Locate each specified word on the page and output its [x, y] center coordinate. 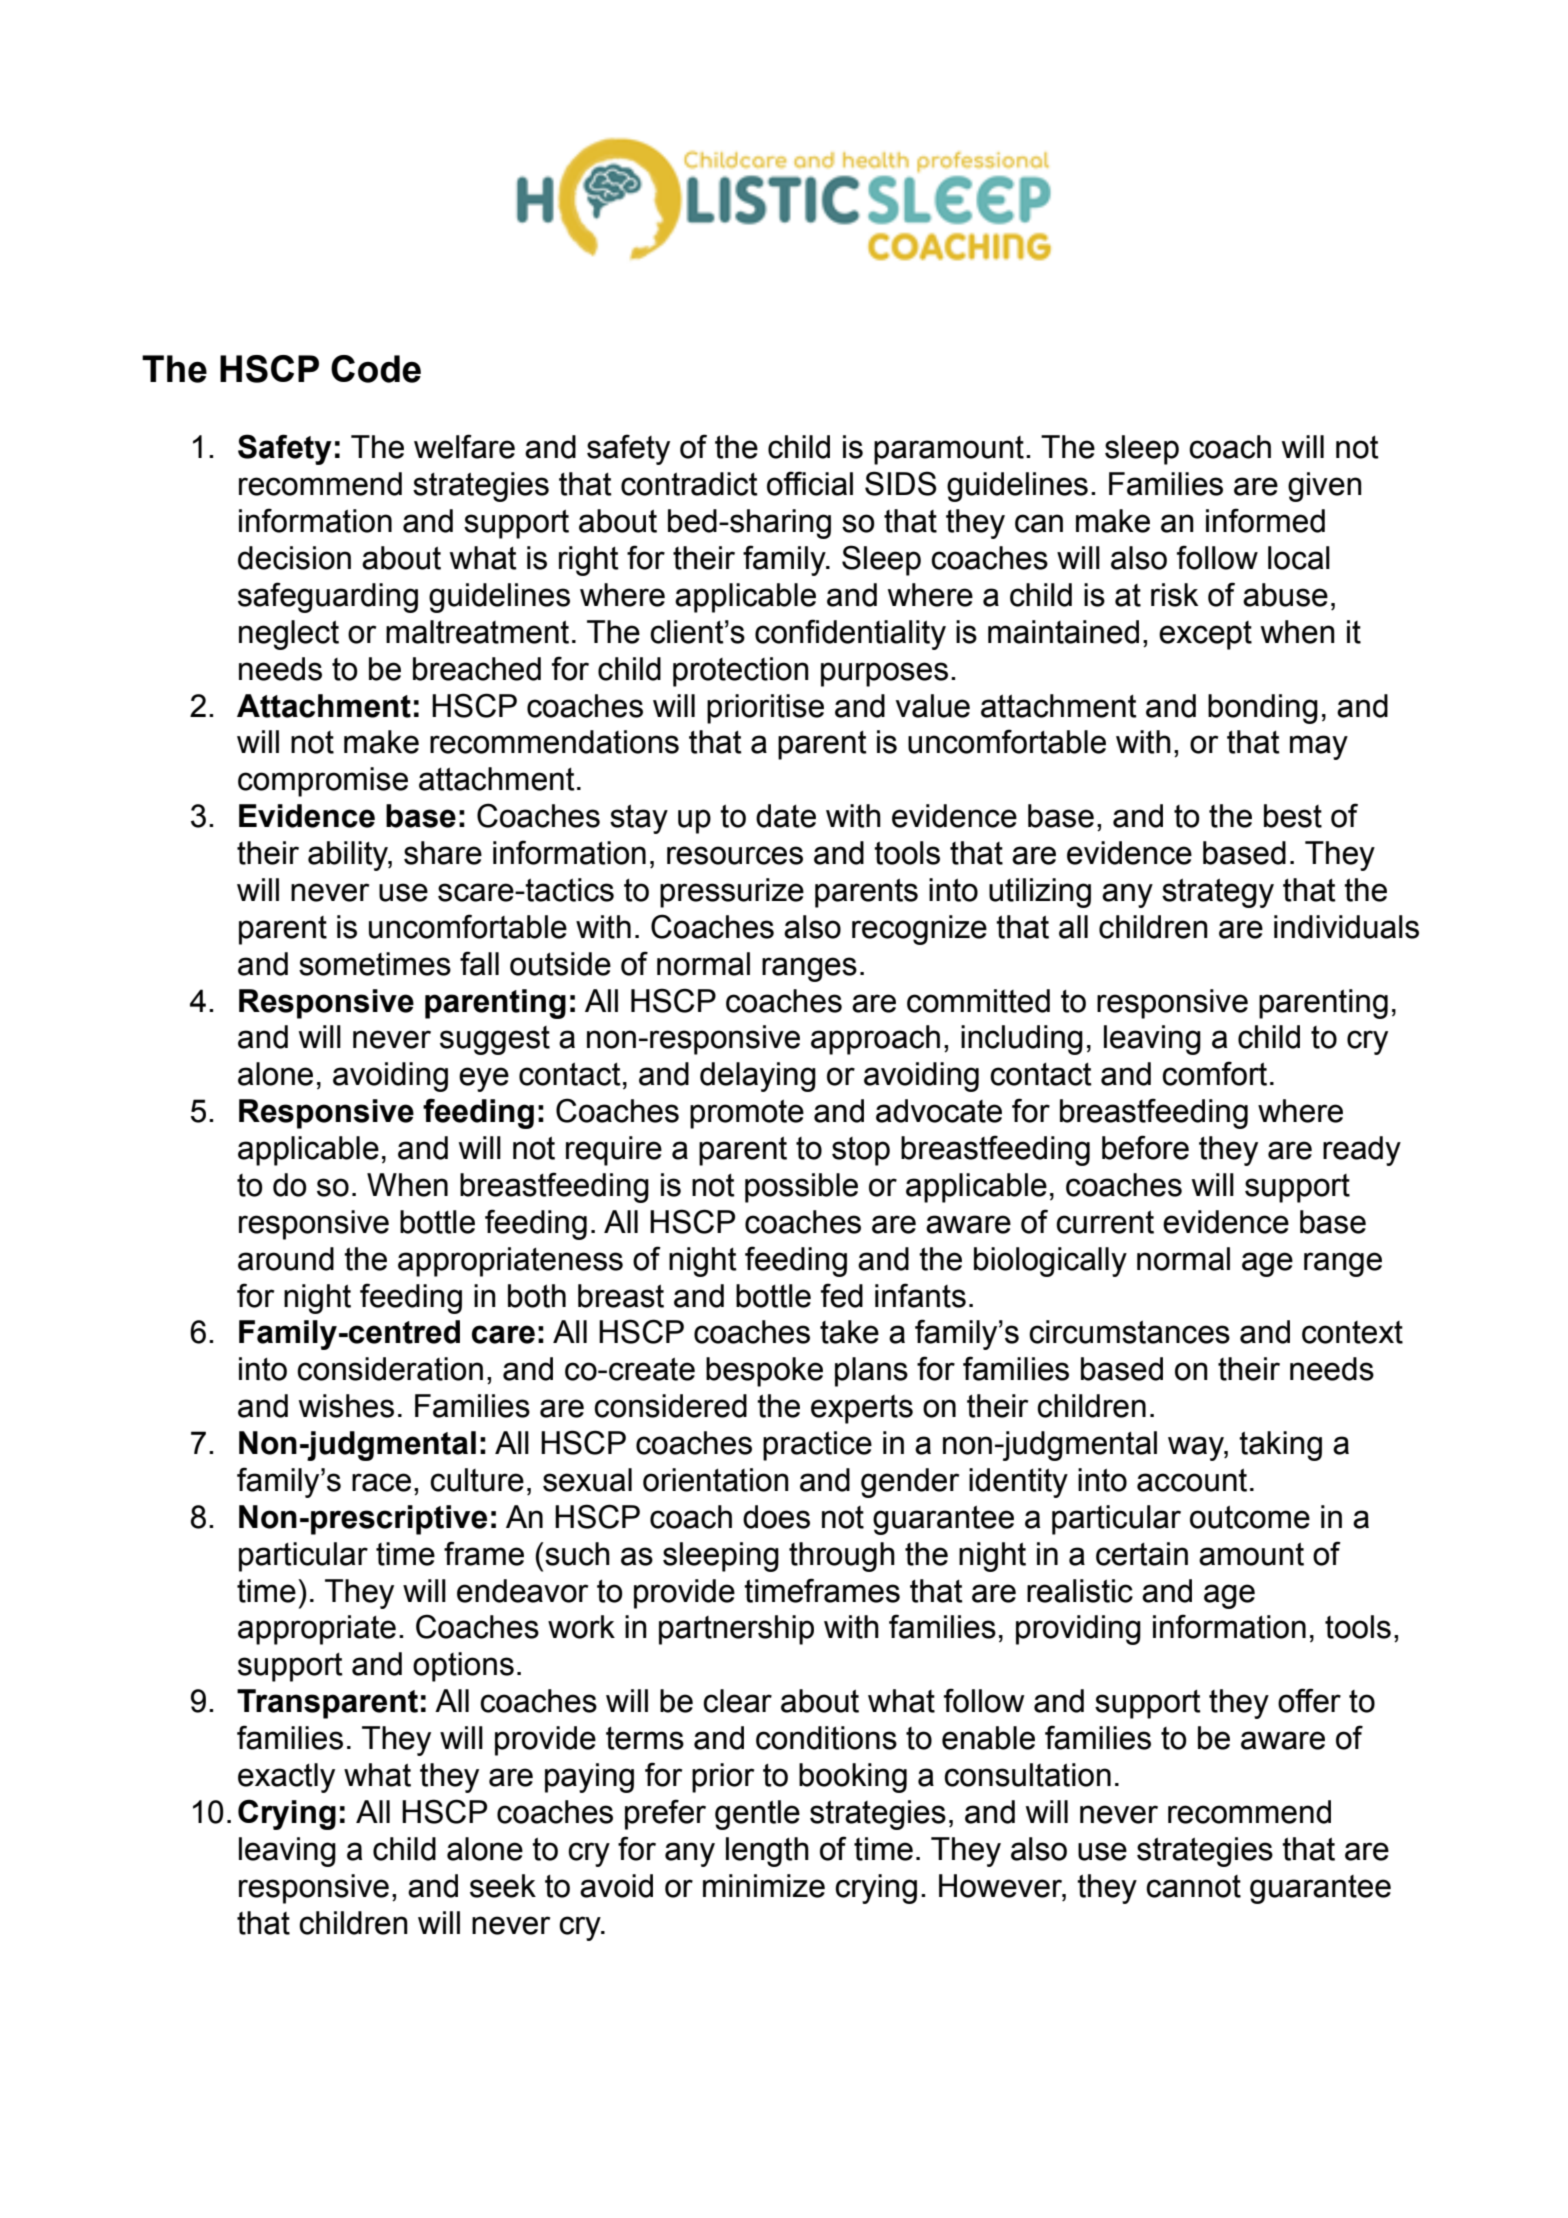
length [767, 1852]
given [1325, 487]
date [786, 816]
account [1192, 1480]
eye [484, 1079]
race [381, 1482]
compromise [323, 782]
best [1293, 816]
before [1145, 1147]
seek [503, 1886]
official [810, 483]
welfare [464, 446]
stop [861, 1151]
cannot [1193, 1886]
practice [817, 1446]
